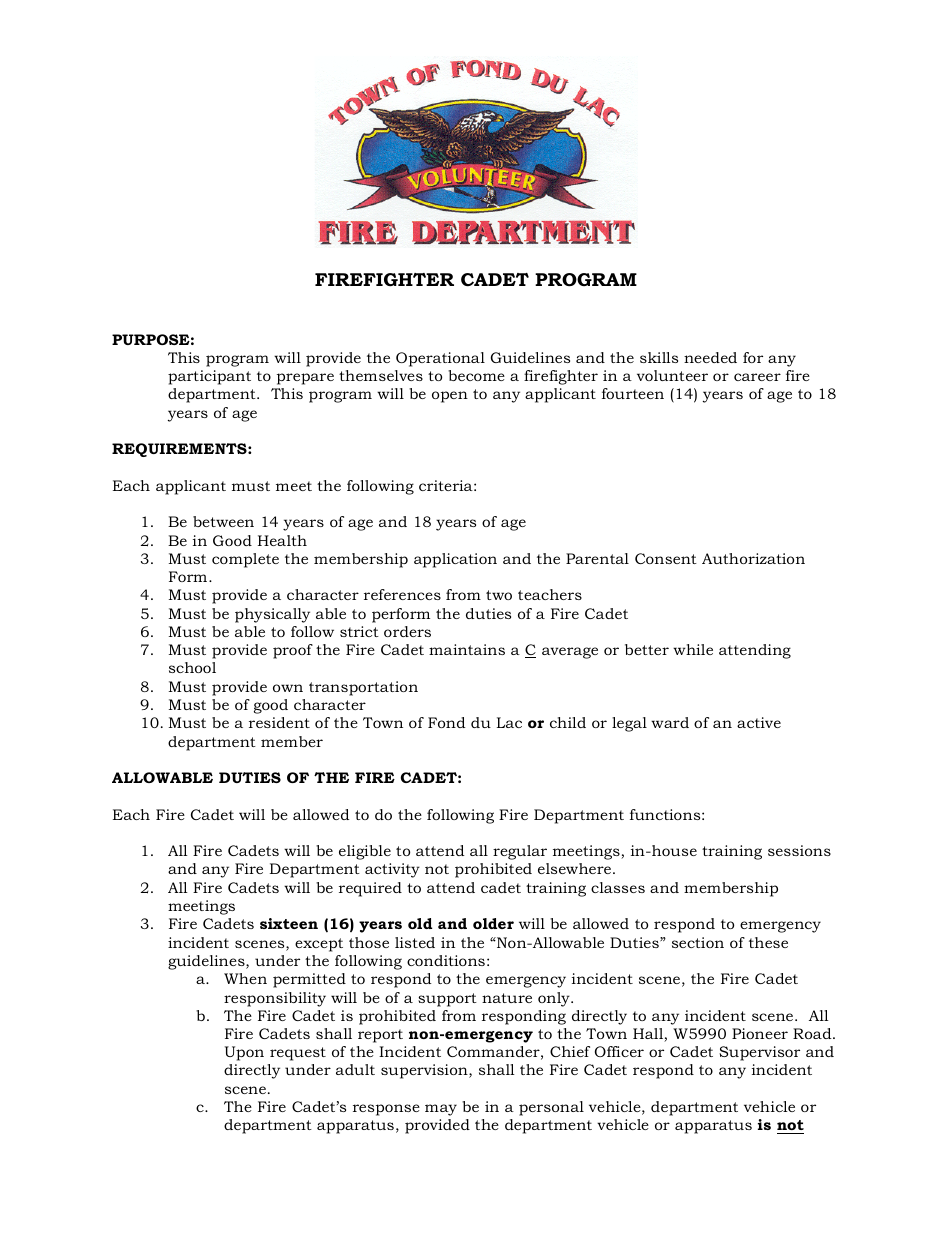 Image resolution: width=952 pixels, height=1233 pixels. What do you see at coordinates (476, 375) in the screenshot?
I see `become` at bounding box center [476, 375].
